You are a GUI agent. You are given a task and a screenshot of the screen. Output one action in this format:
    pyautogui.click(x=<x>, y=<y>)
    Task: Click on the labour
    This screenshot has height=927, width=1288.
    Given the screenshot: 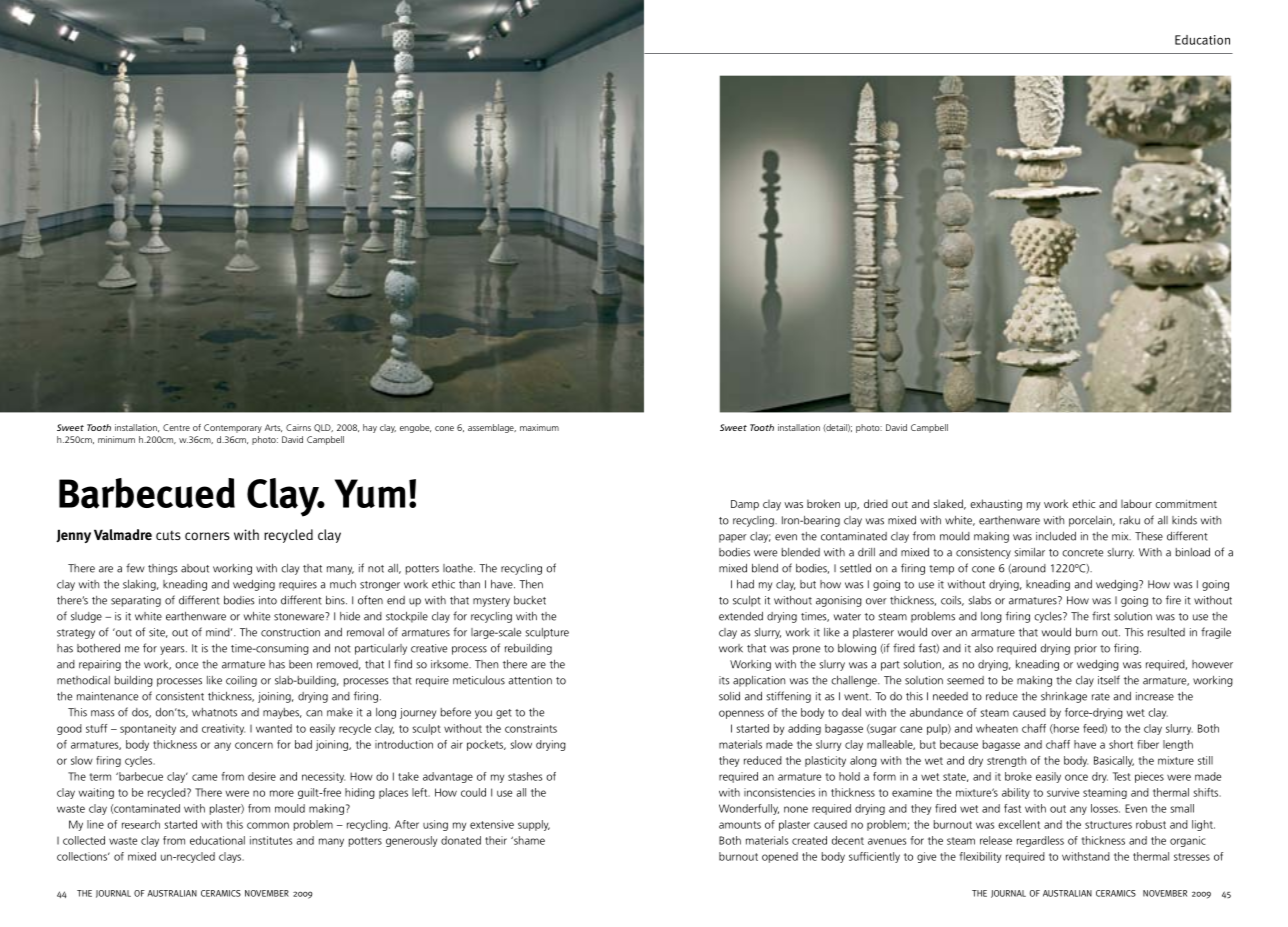 What is the action you would take?
    pyautogui.click(x=1136, y=503)
